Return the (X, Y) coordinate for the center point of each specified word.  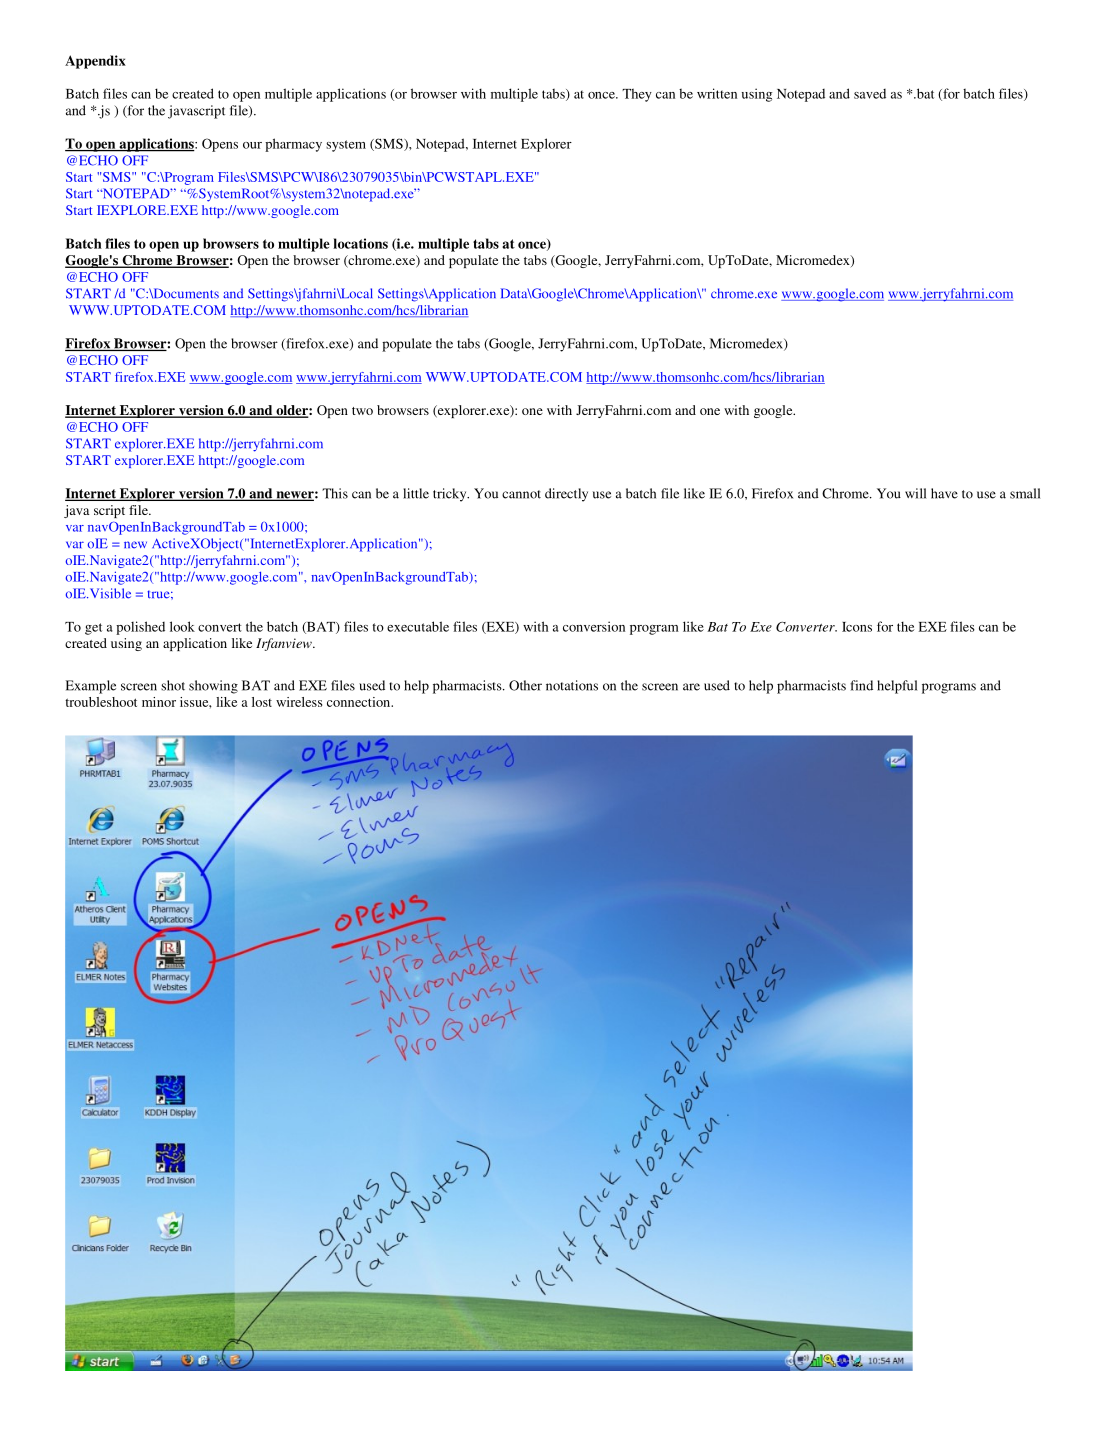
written (717, 93)
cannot (521, 494)
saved (870, 94)
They (637, 95)
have (944, 493)
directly (566, 495)
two (362, 411)
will (915, 493)
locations (360, 243)
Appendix (95, 62)
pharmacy (293, 145)
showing (213, 687)
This (335, 493)
